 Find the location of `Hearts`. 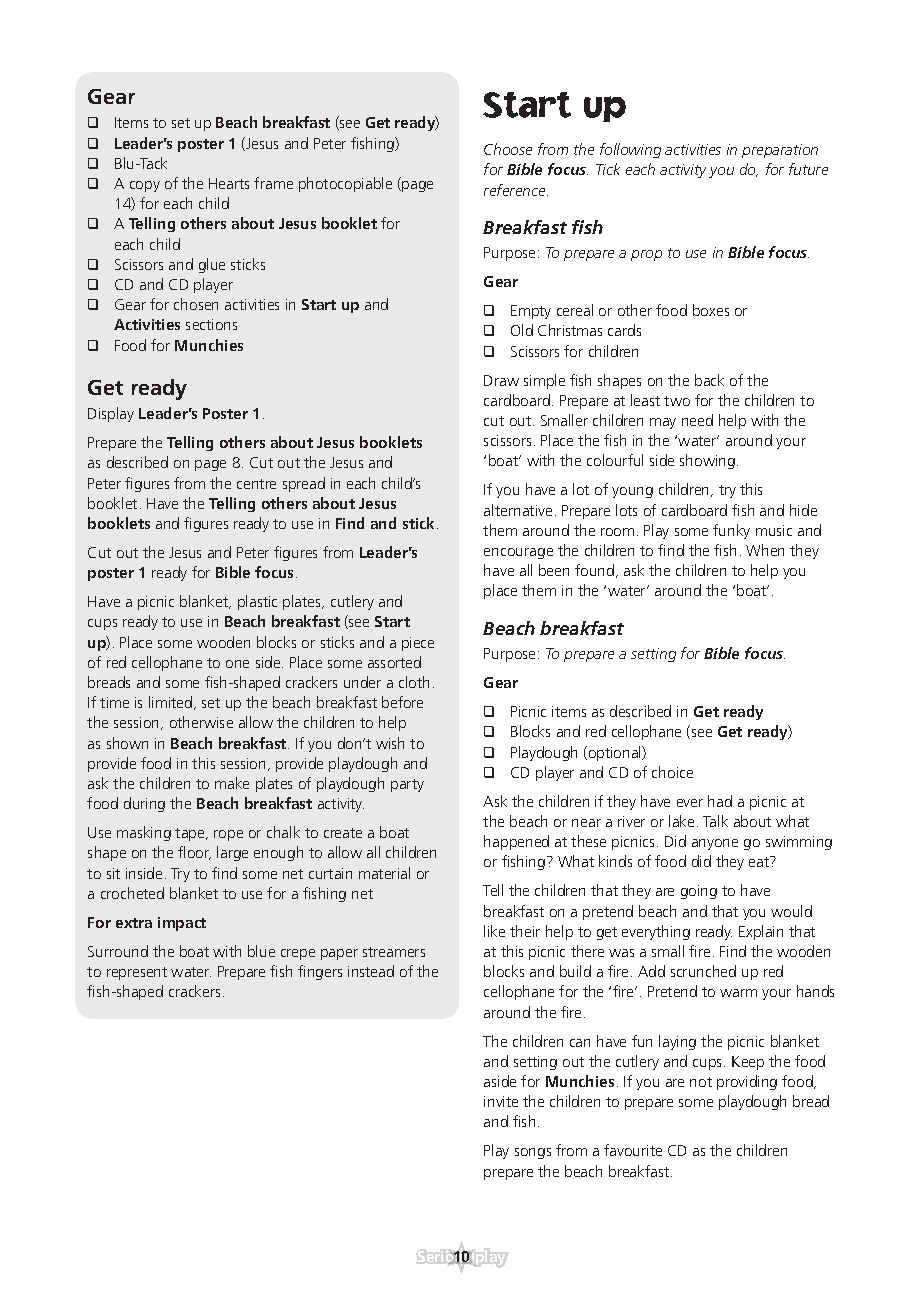

Hearts is located at coordinates (229, 183).
